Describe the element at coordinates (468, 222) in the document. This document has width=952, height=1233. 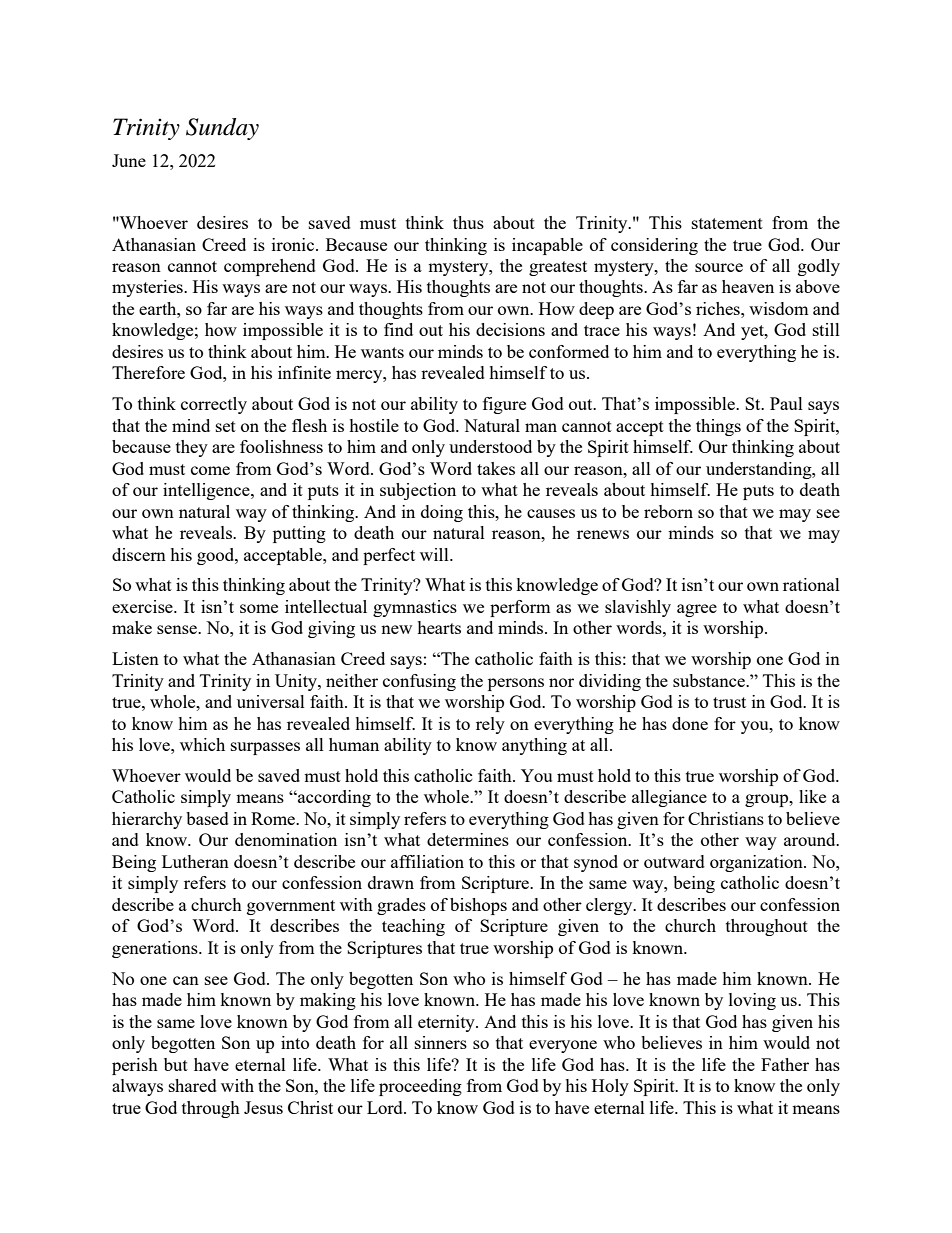
I see `thus` at that location.
